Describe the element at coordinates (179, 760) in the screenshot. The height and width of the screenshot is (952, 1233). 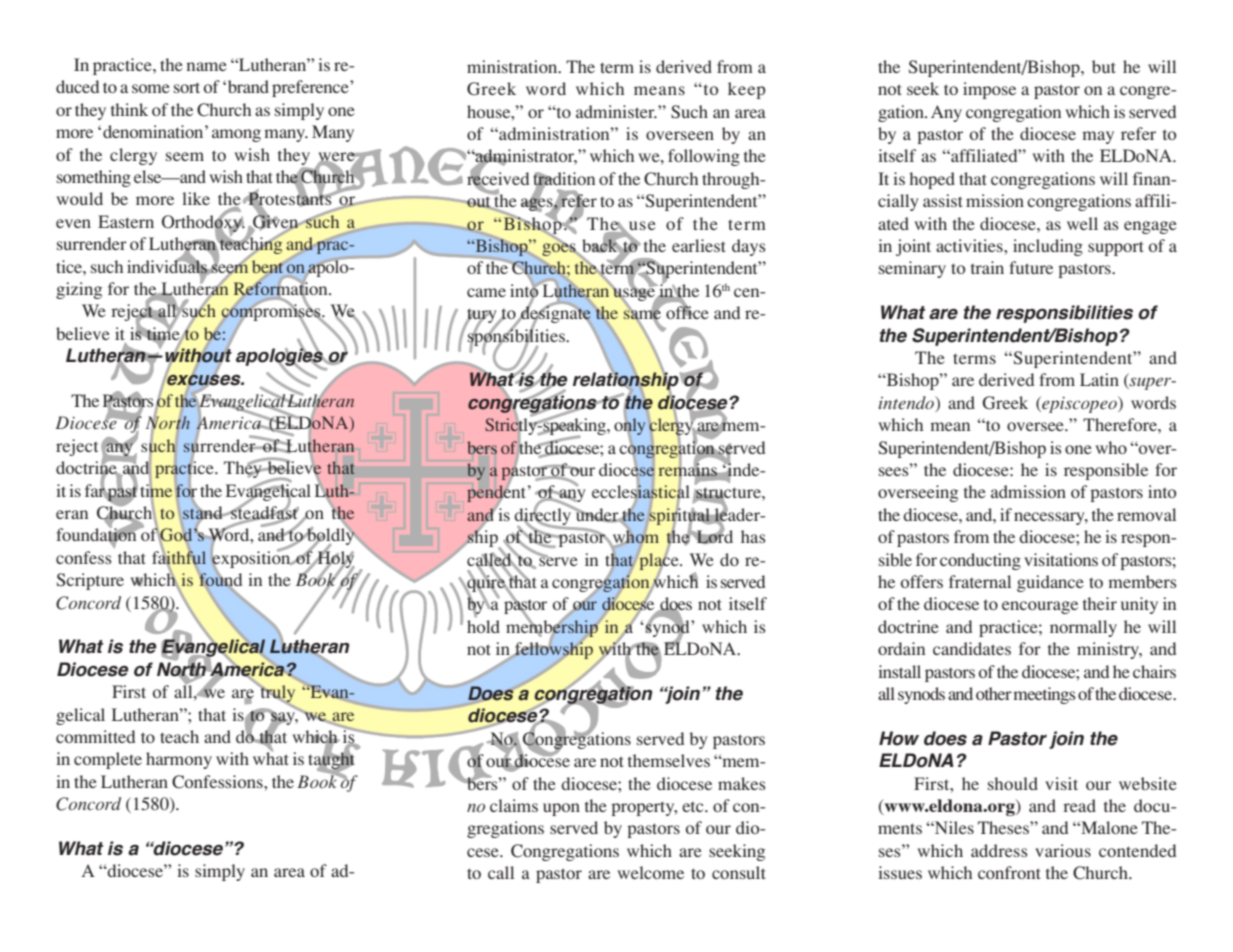
I see `harmony` at that location.
